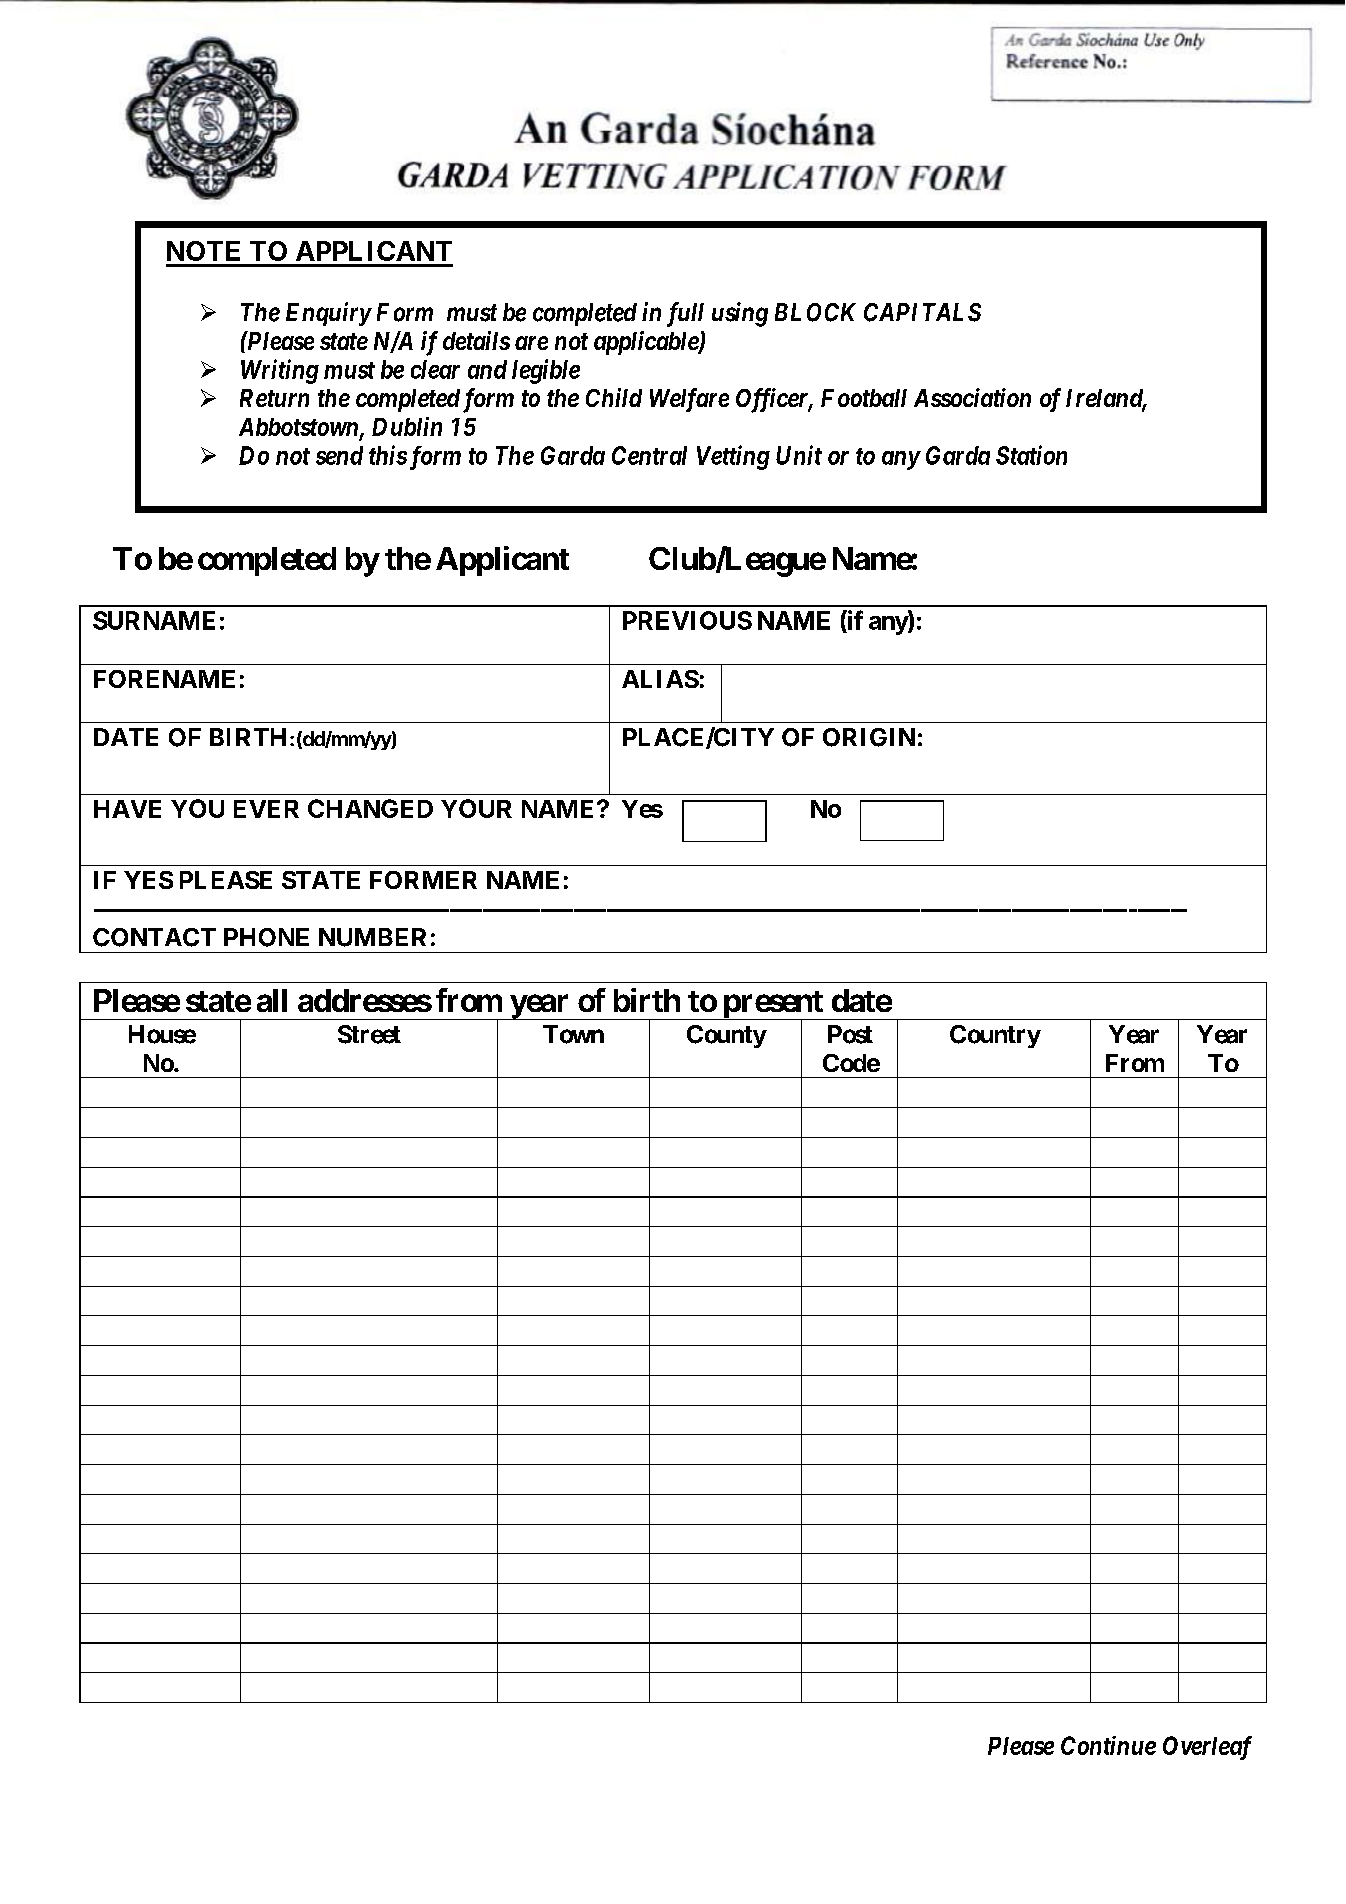 The height and width of the image is (1904, 1346). I want to click on County, so click(727, 1036).
